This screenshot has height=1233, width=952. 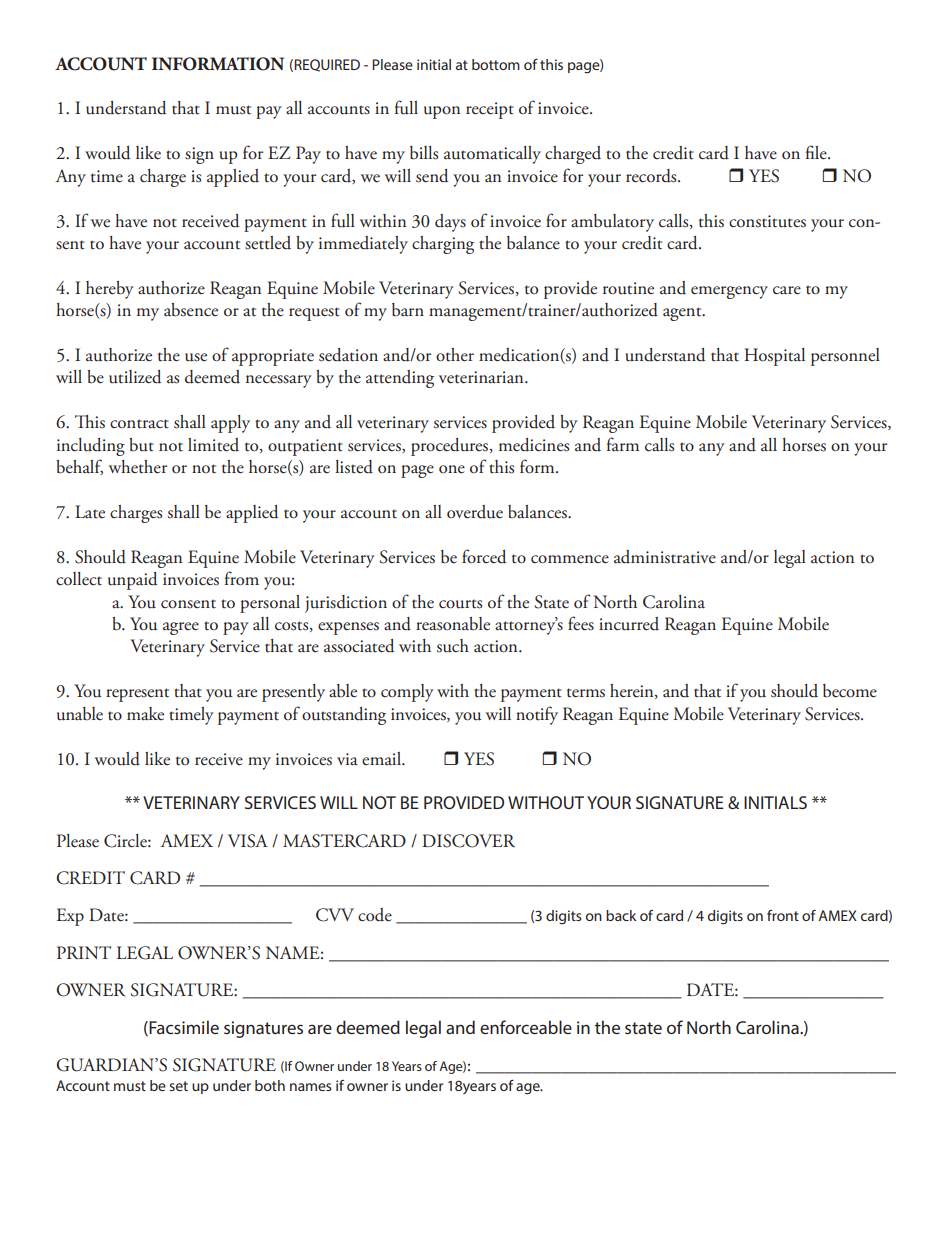 I want to click on become, so click(x=850, y=691).
